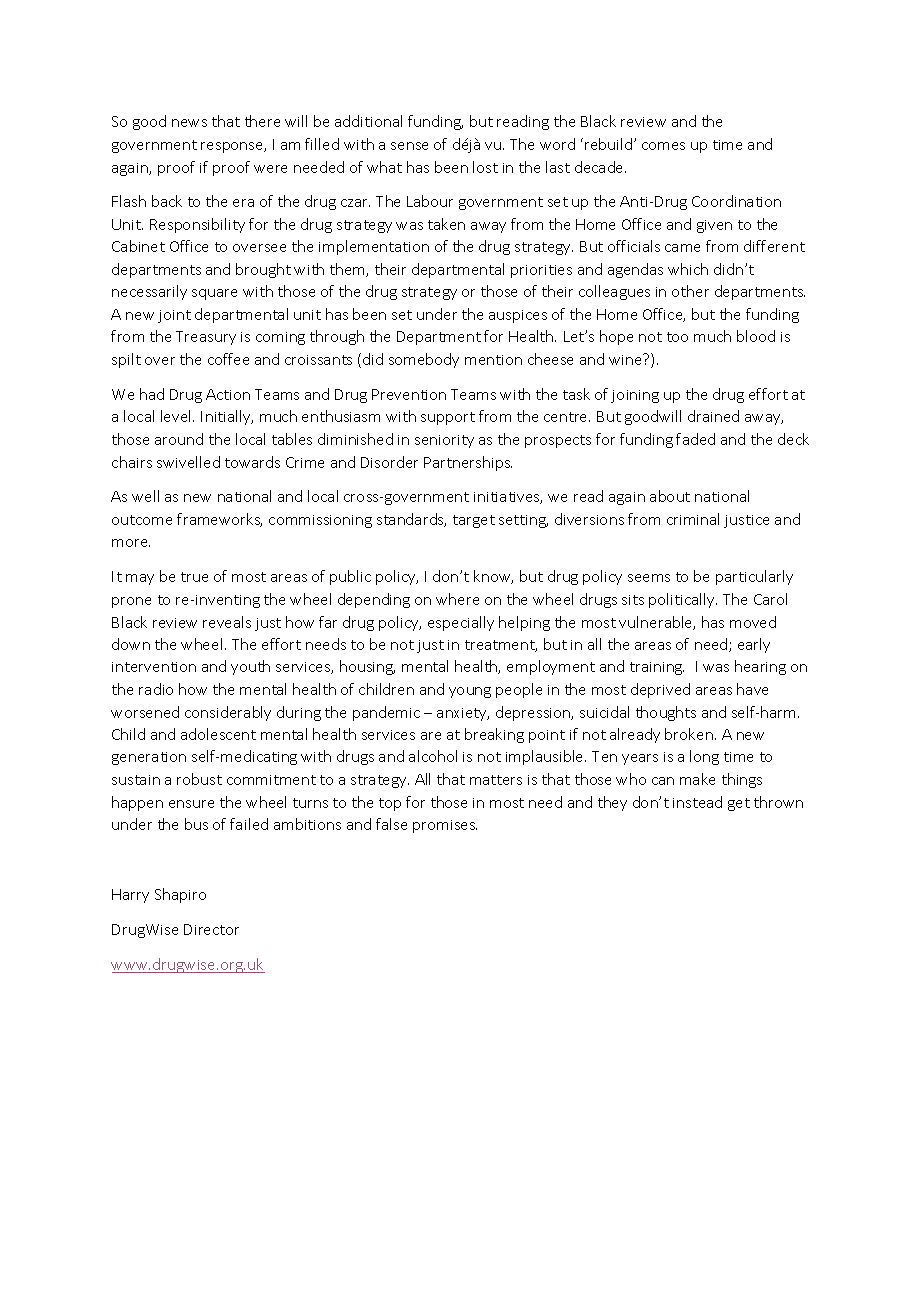 The width and height of the document is (924, 1308). What do you see at coordinates (493, 360) in the document?
I see `mention` at bounding box center [493, 360].
